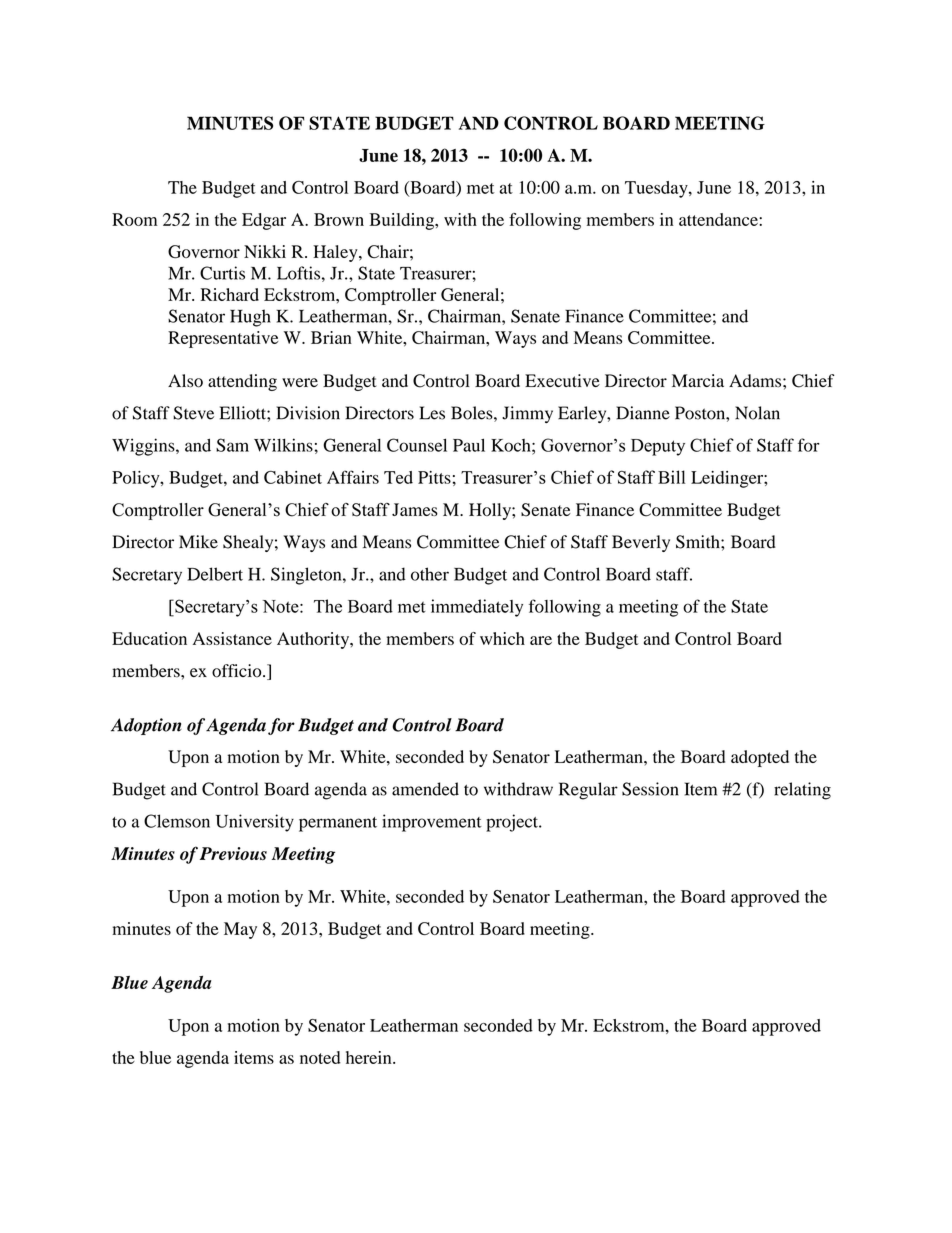 The height and width of the page is (1233, 952). Describe the element at coordinates (232, 638) in the page. I see `Assistance` at that location.
